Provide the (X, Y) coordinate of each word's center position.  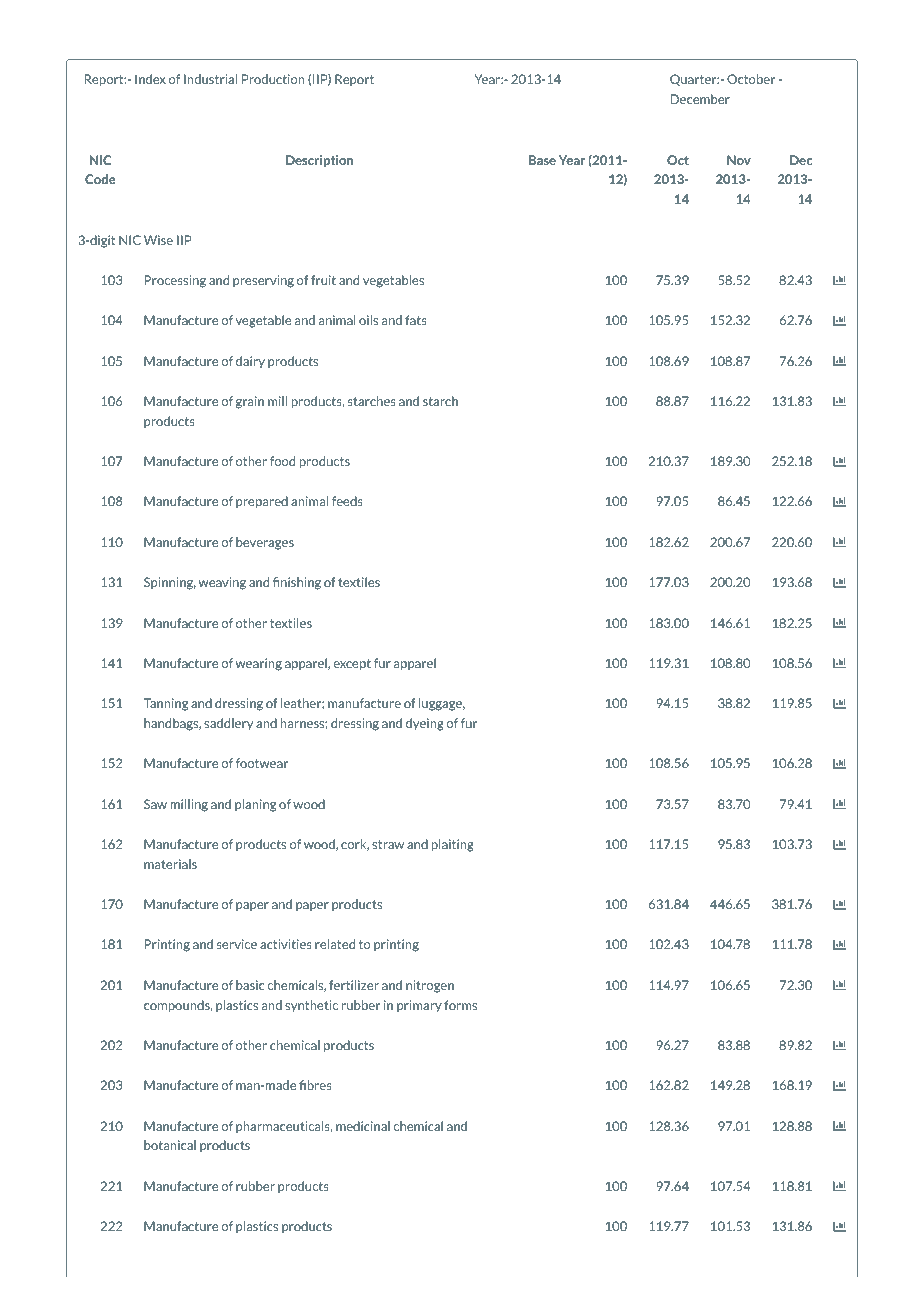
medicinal (363, 1126)
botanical (170, 1145)
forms (460, 1005)
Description (320, 161)
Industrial (210, 79)
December (700, 99)
